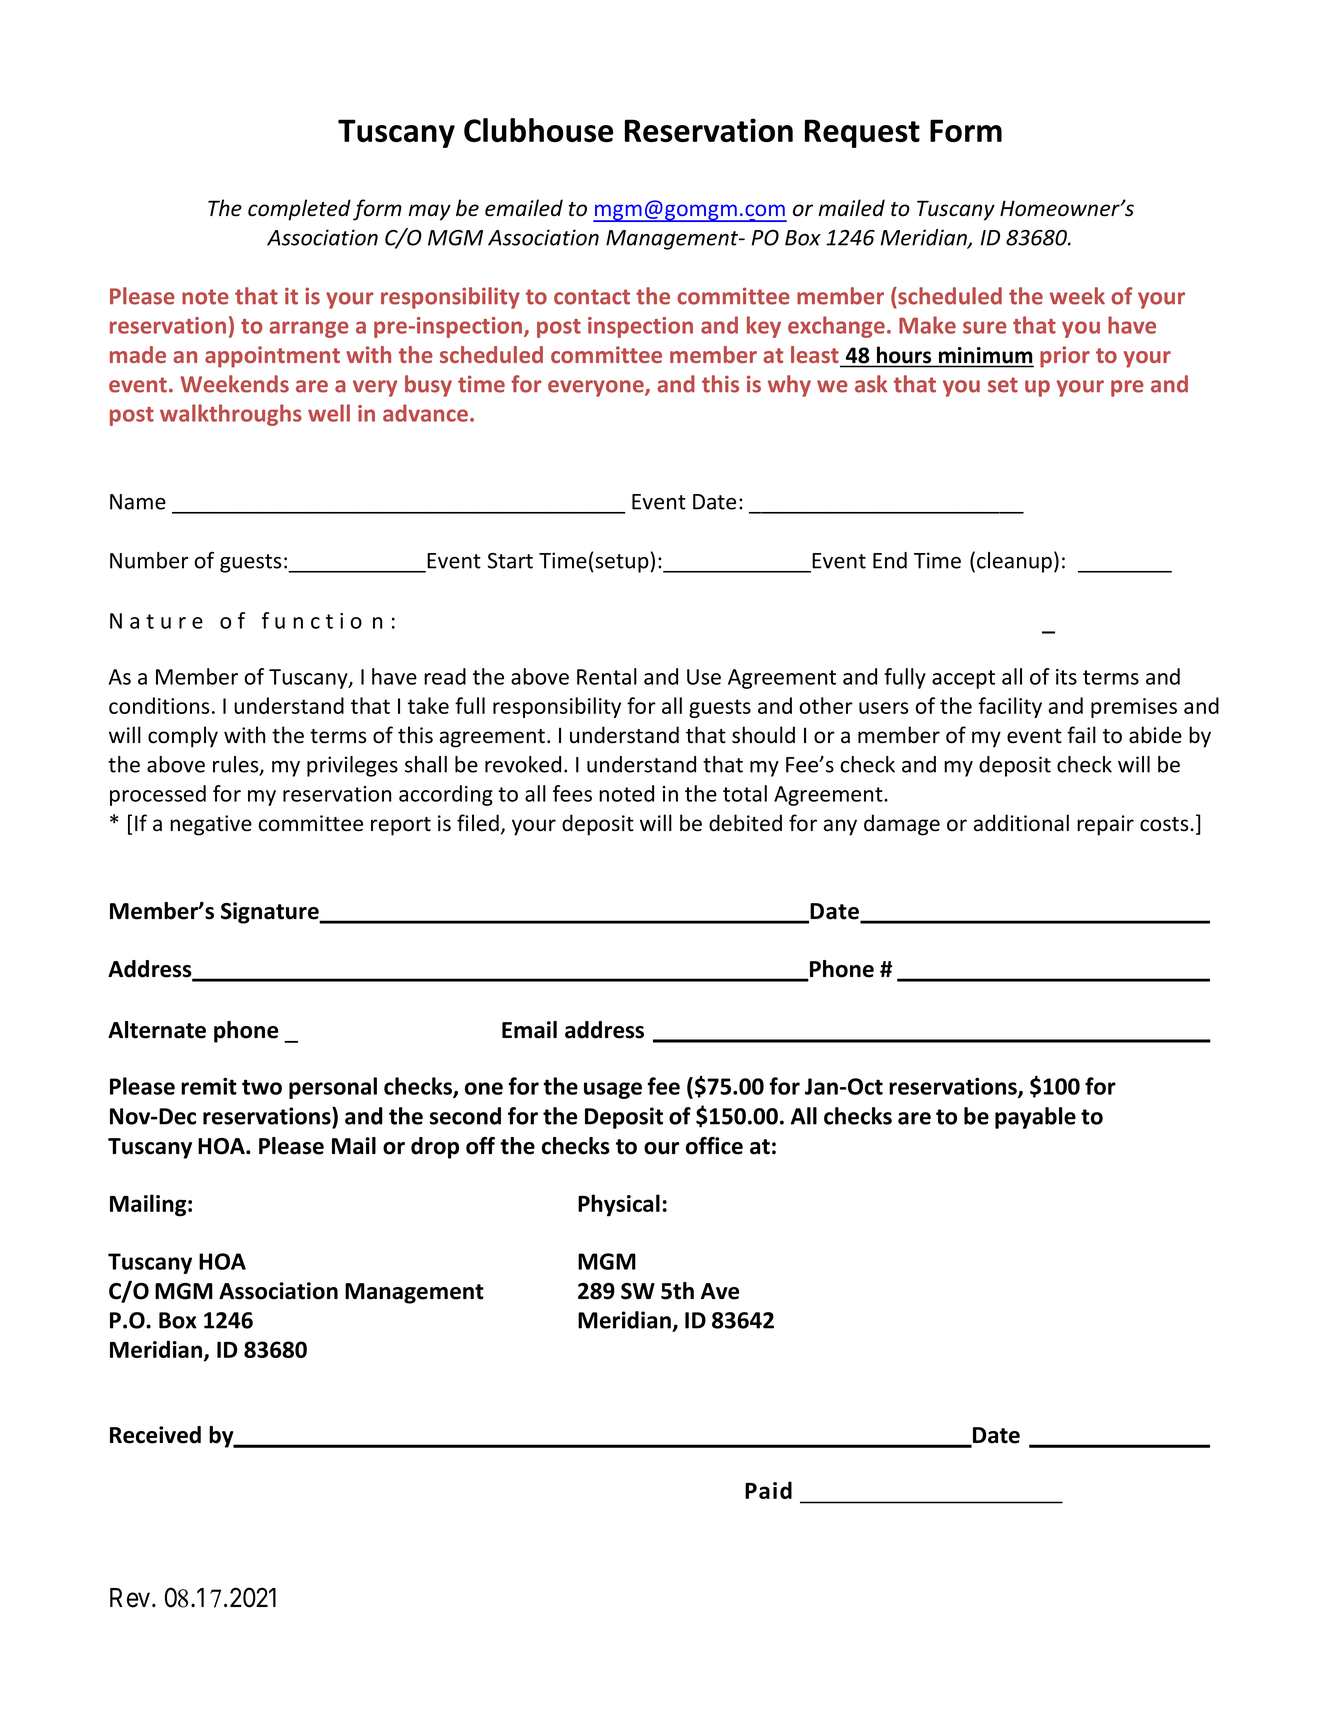 This screenshot has height=1725, width=1333. What do you see at coordinates (155, 1435) in the screenshot?
I see `Received` at bounding box center [155, 1435].
